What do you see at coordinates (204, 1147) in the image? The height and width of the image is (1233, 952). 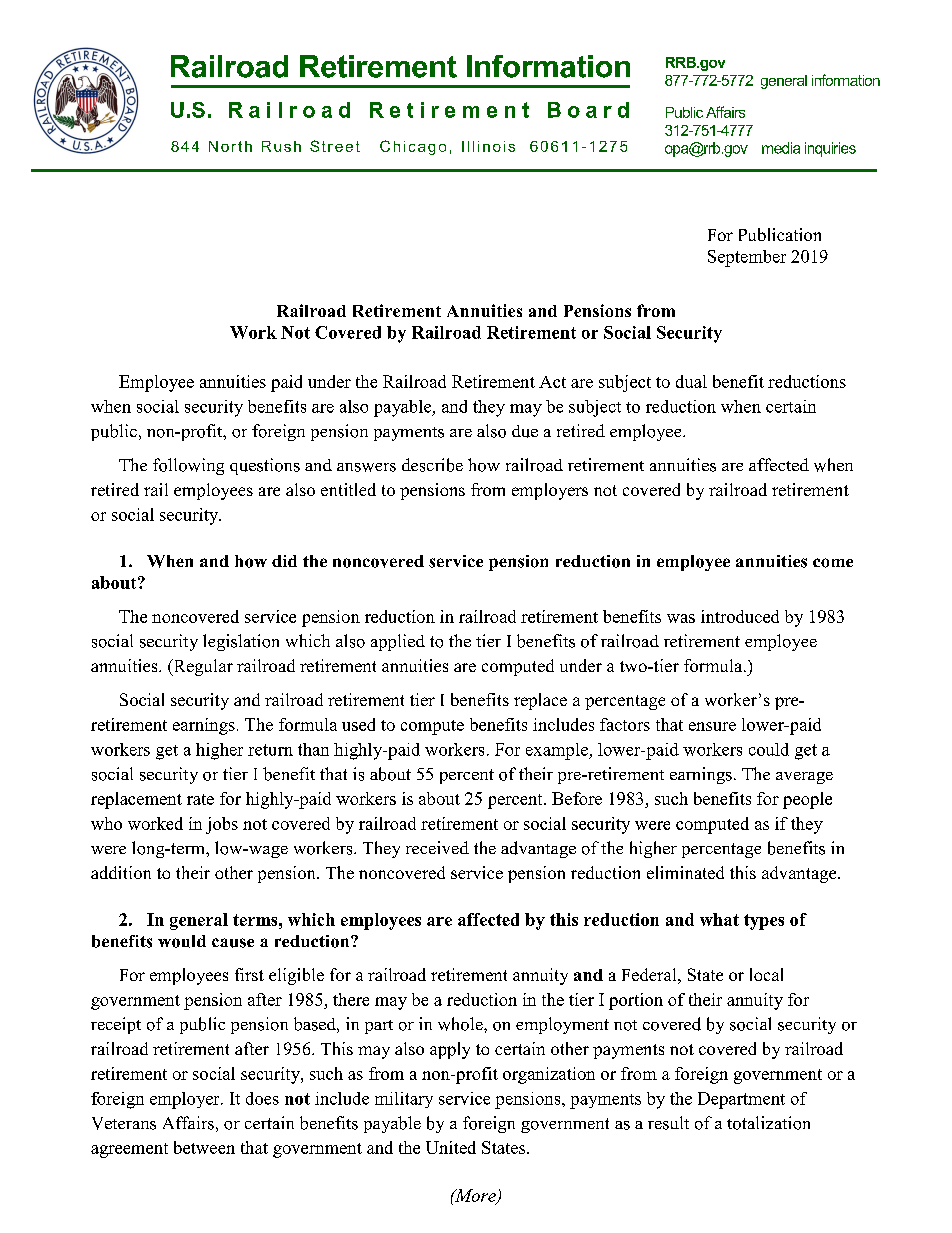 I see `between` at bounding box center [204, 1147].
